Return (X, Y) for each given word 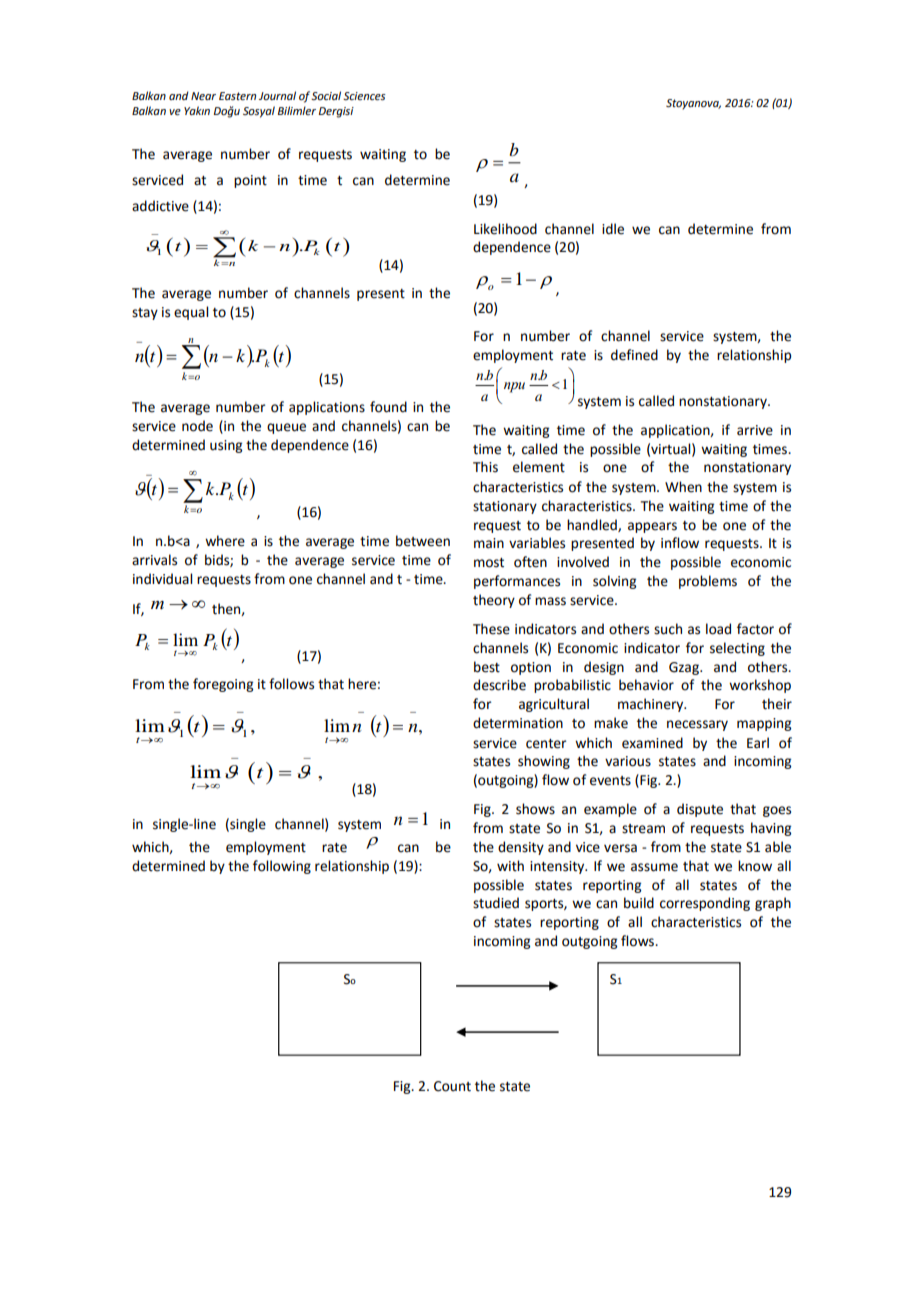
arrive (755, 430)
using (226, 446)
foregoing (223, 685)
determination (518, 723)
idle (613, 229)
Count (452, 1086)
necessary (697, 725)
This (485, 467)
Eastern (237, 96)
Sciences (364, 96)
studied (496, 903)
